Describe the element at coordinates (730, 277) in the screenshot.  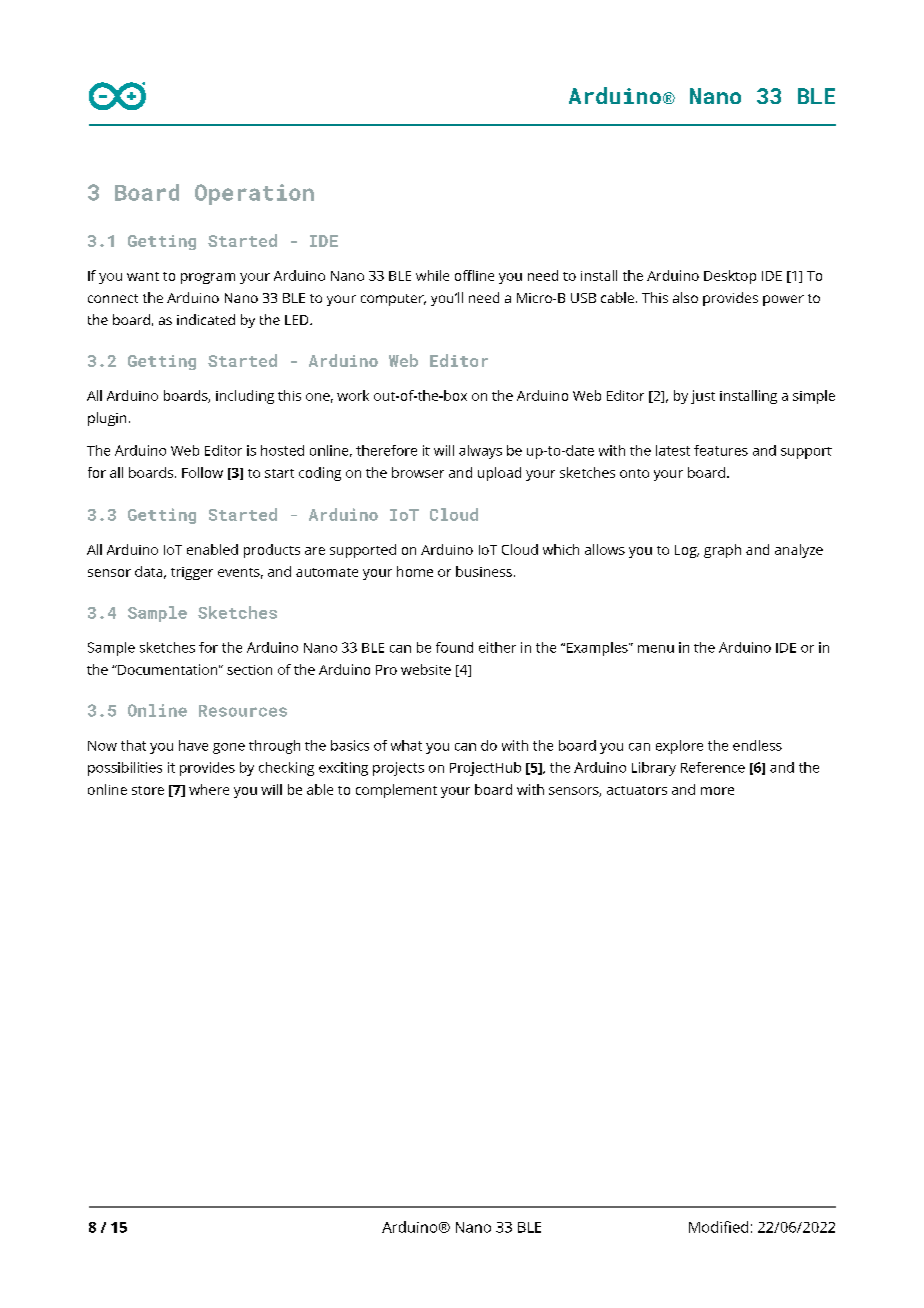
I see `Desktop` at that location.
